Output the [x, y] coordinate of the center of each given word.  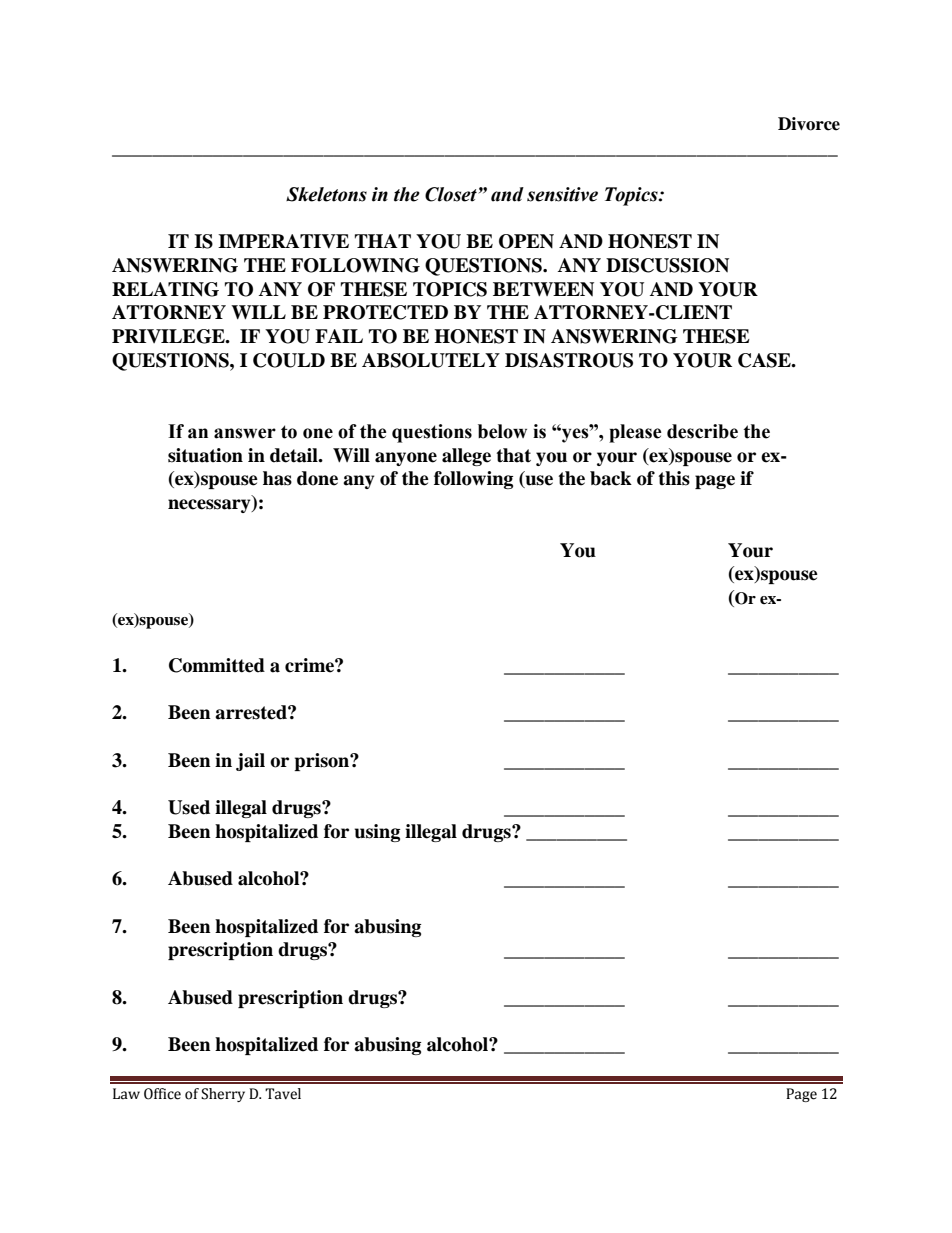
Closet [451, 194]
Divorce [809, 124]
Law [126, 1094]
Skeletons [326, 194]
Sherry [223, 1095]
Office [162, 1094]
